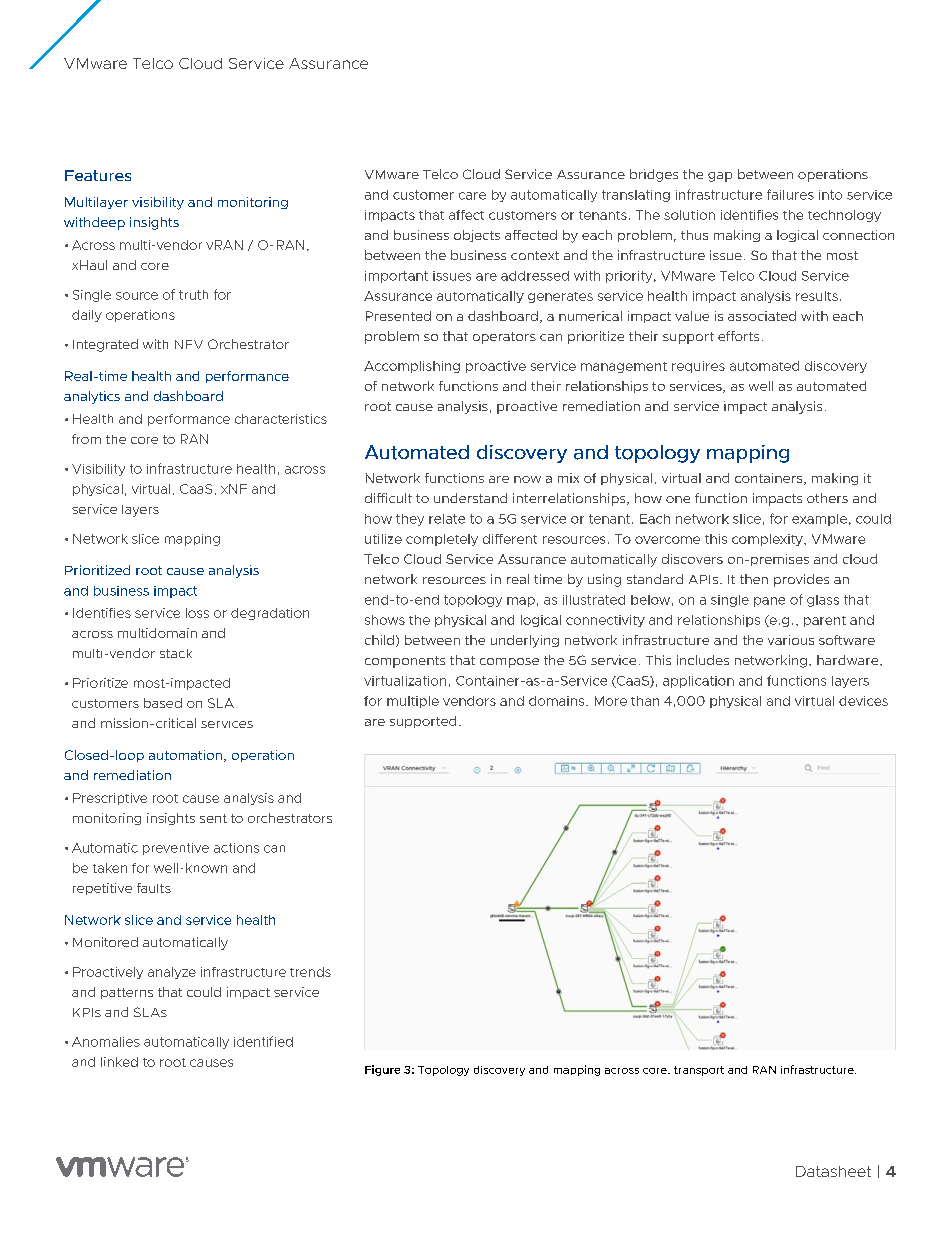  What do you see at coordinates (791, 640) in the screenshot?
I see `various` at bounding box center [791, 640].
